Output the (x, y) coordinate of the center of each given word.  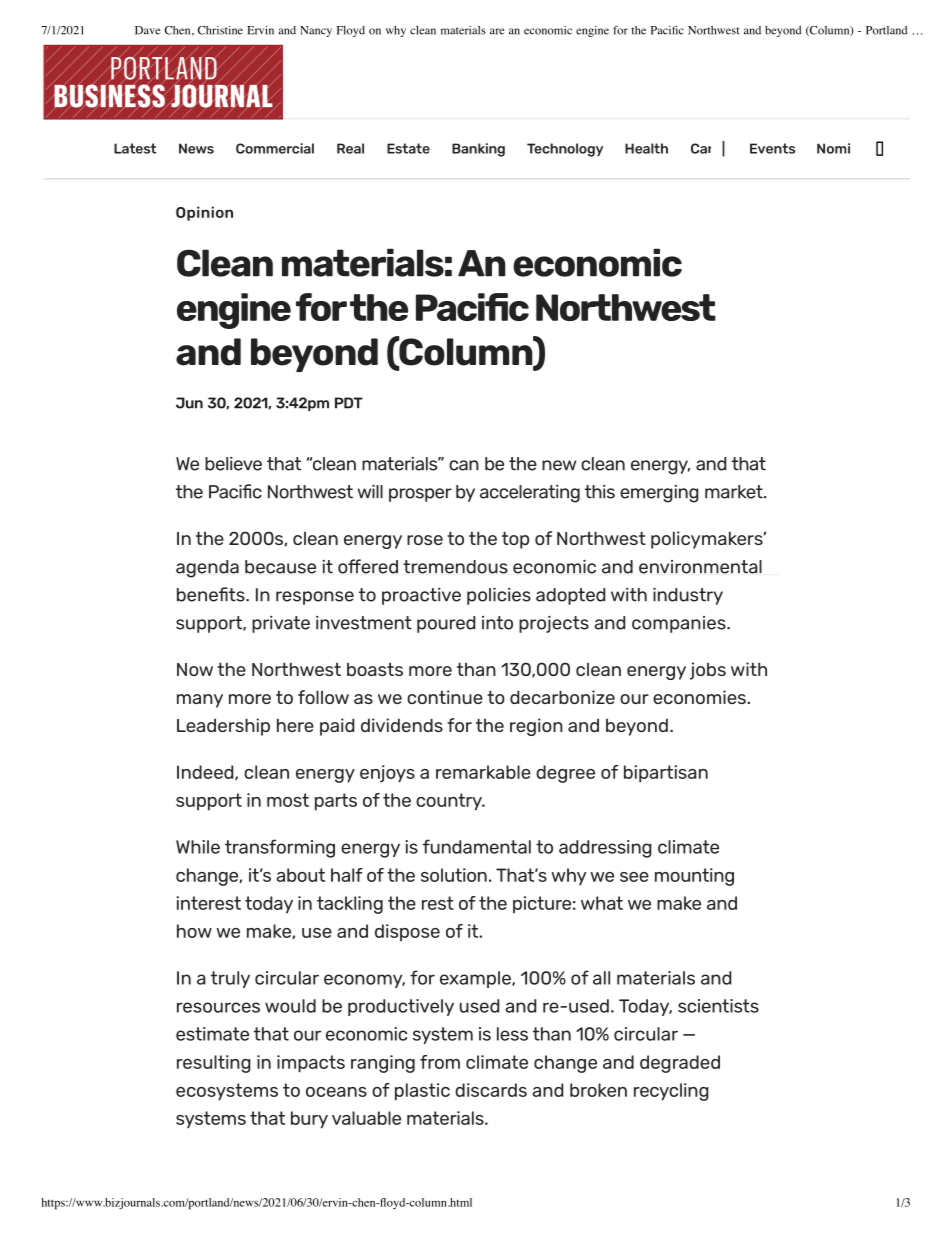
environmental (700, 567)
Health (646, 148)
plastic (422, 1092)
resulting (214, 1064)
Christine (220, 30)
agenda (207, 569)
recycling (671, 1092)
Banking (478, 150)
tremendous (455, 567)
